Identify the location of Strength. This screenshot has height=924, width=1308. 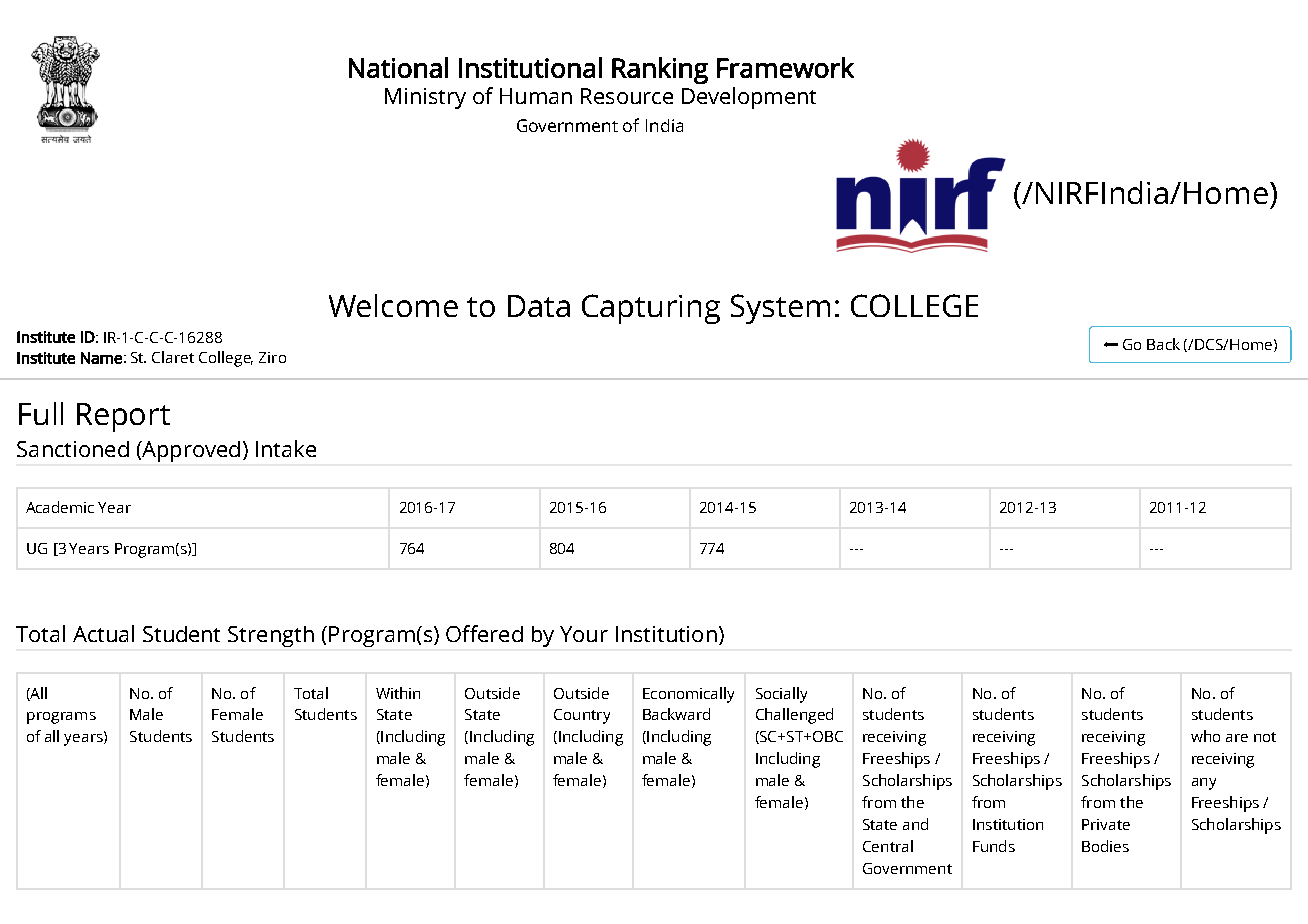
(271, 636).
